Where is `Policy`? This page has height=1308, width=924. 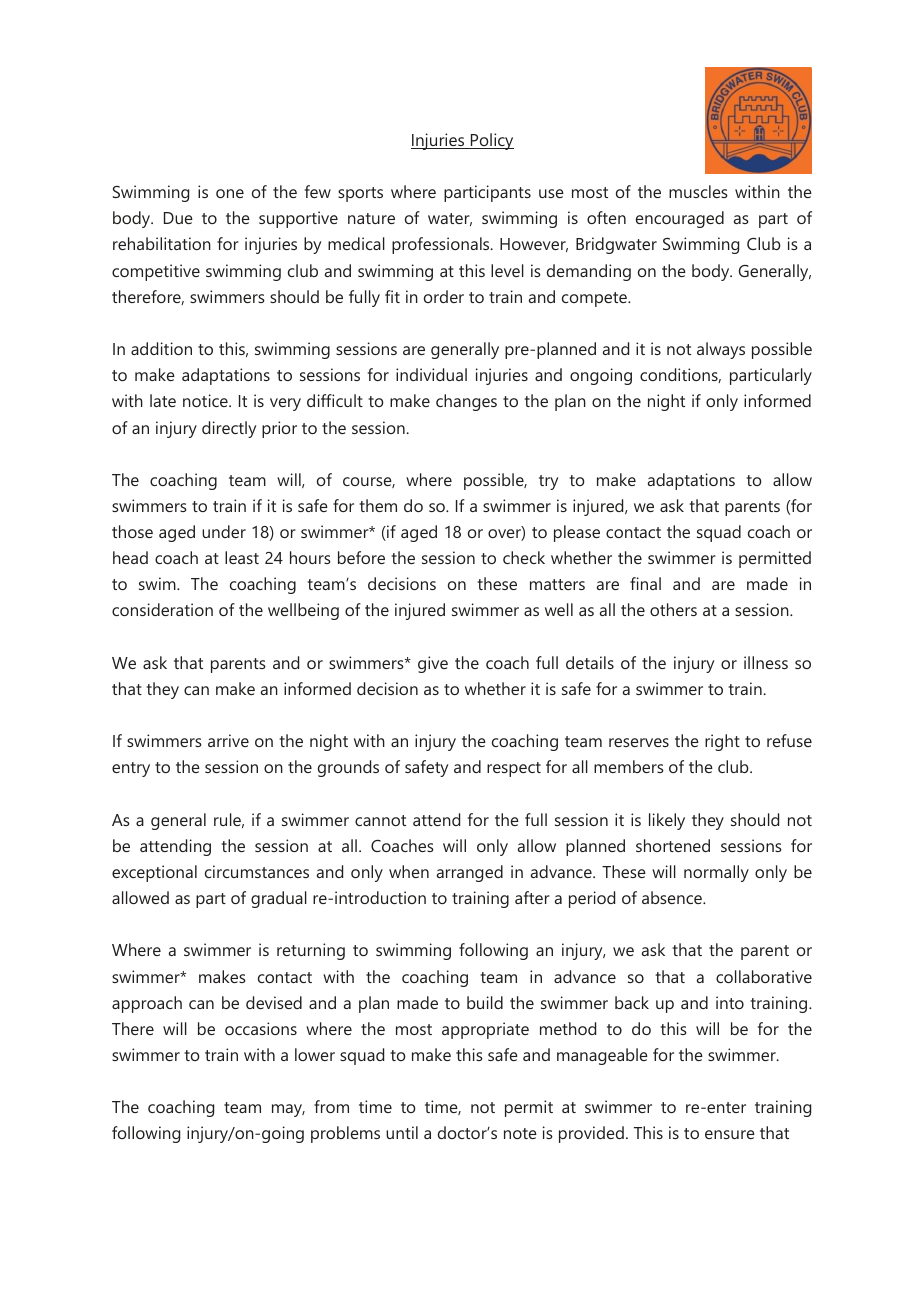
Policy is located at coordinates (491, 141).
